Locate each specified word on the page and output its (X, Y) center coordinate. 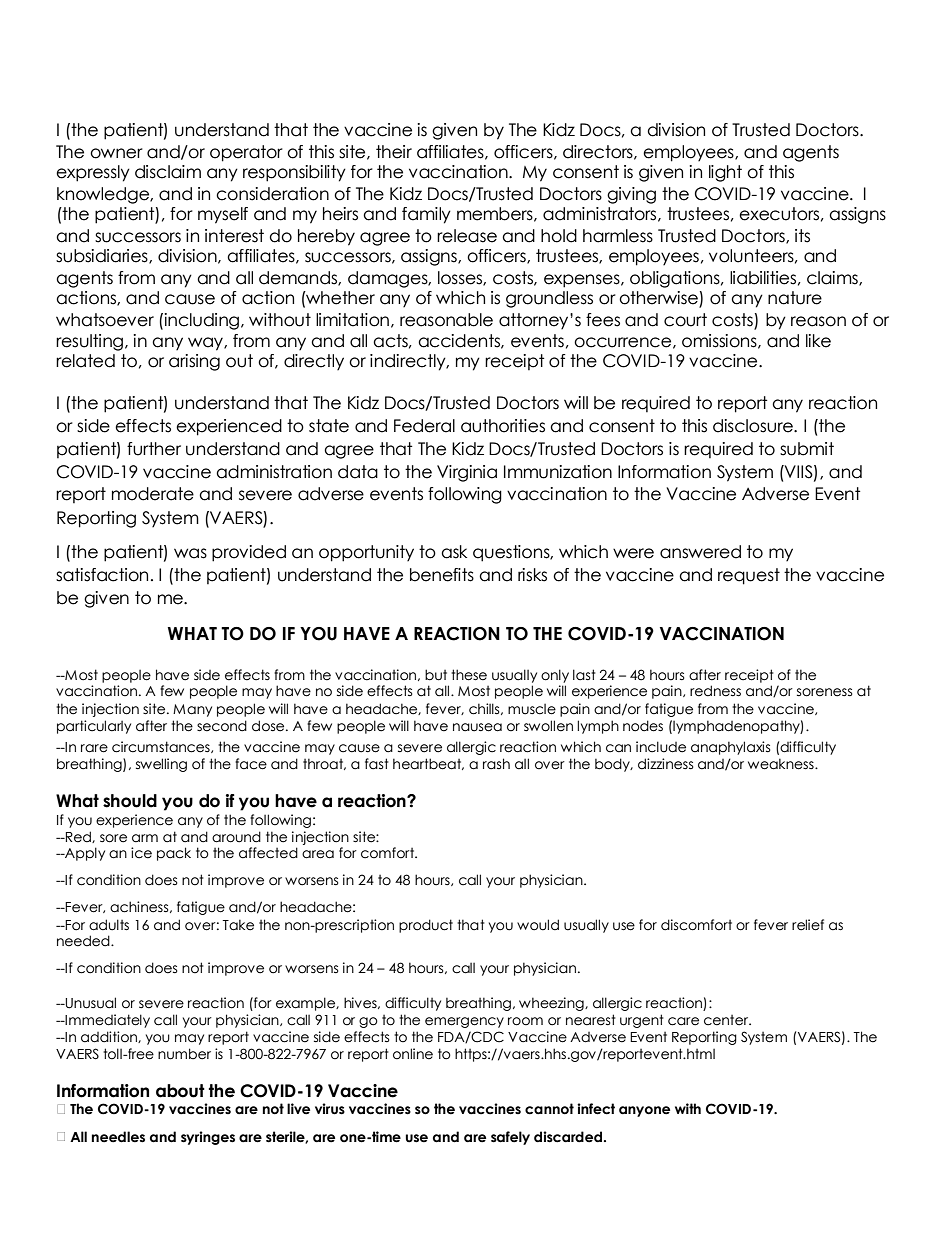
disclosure (754, 426)
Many (192, 710)
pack (174, 854)
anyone (644, 1111)
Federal (424, 426)
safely (510, 1138)
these (469, 675)
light (725, 173)
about (180, 1091)
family (426, 215)
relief (808, 925)
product (426, 926)
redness (715, 691)
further (154, 449)
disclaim (168, 172)
